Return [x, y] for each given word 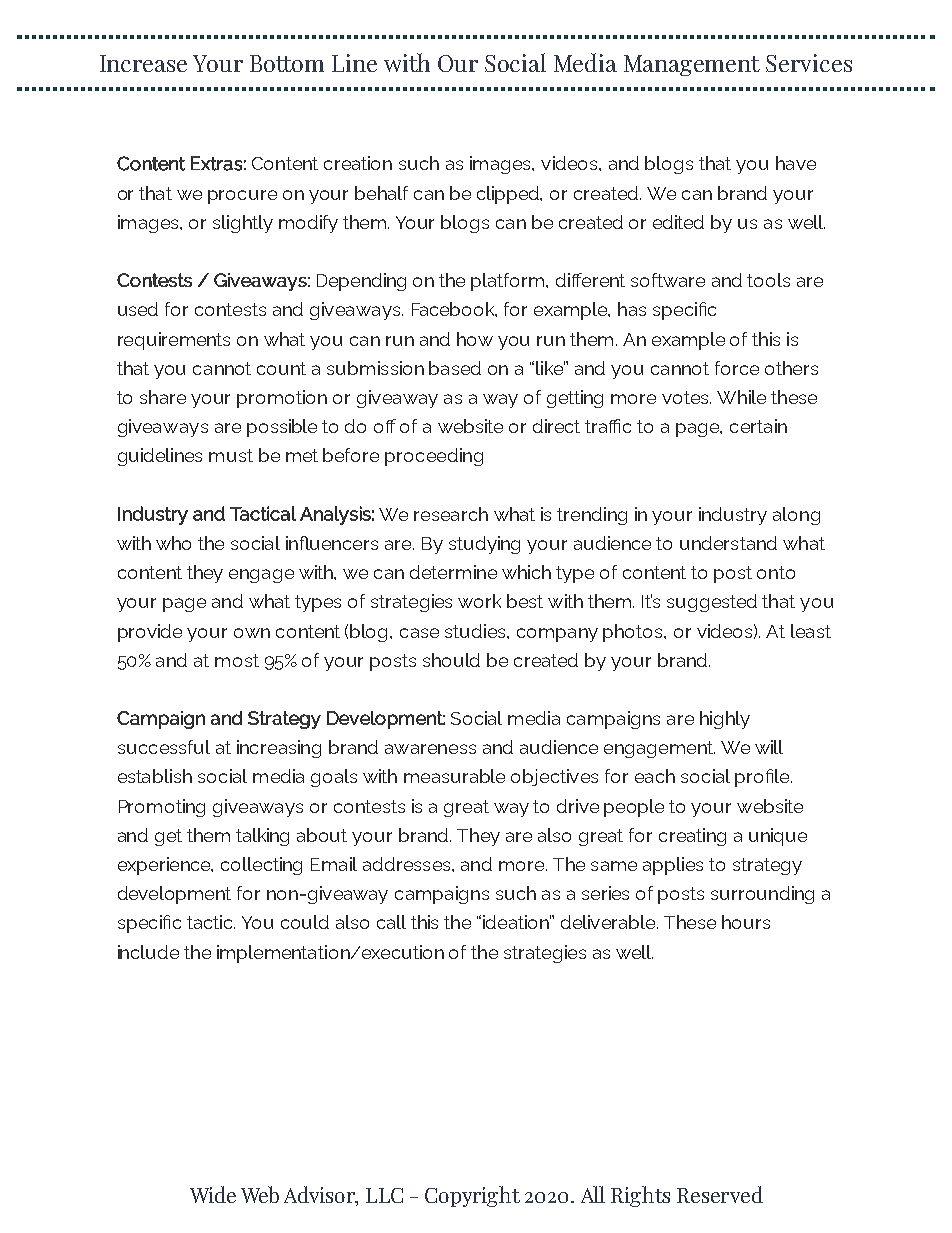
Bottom [287, 63]
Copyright [472, 1196]
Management [692, 65]
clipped [509, 195]
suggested [712, 603]
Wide [213, 1194]
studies [476, 631]
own [252, 633]
